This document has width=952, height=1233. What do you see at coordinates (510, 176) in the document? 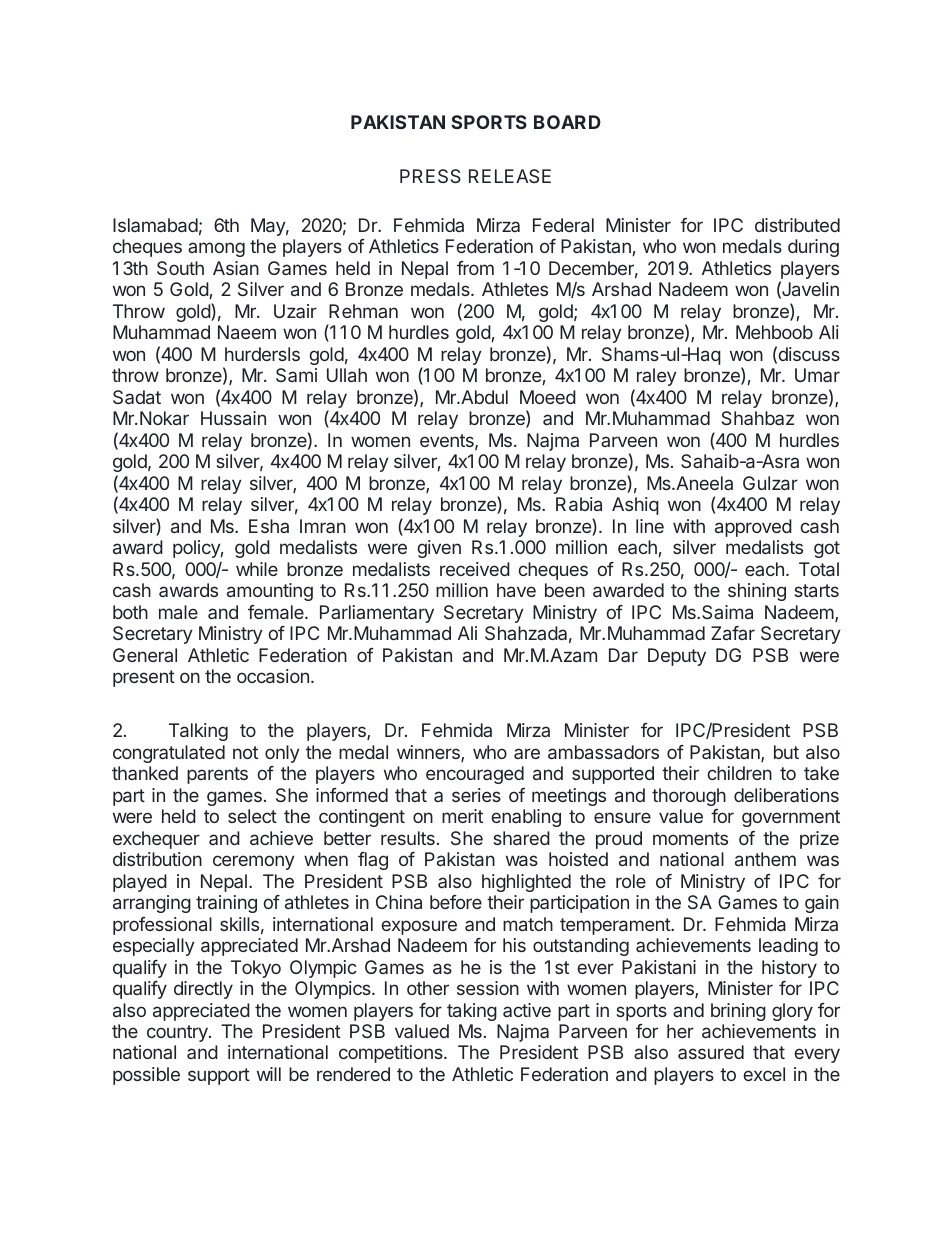
I see `RELEASE` at bounding box center [510, 176].
